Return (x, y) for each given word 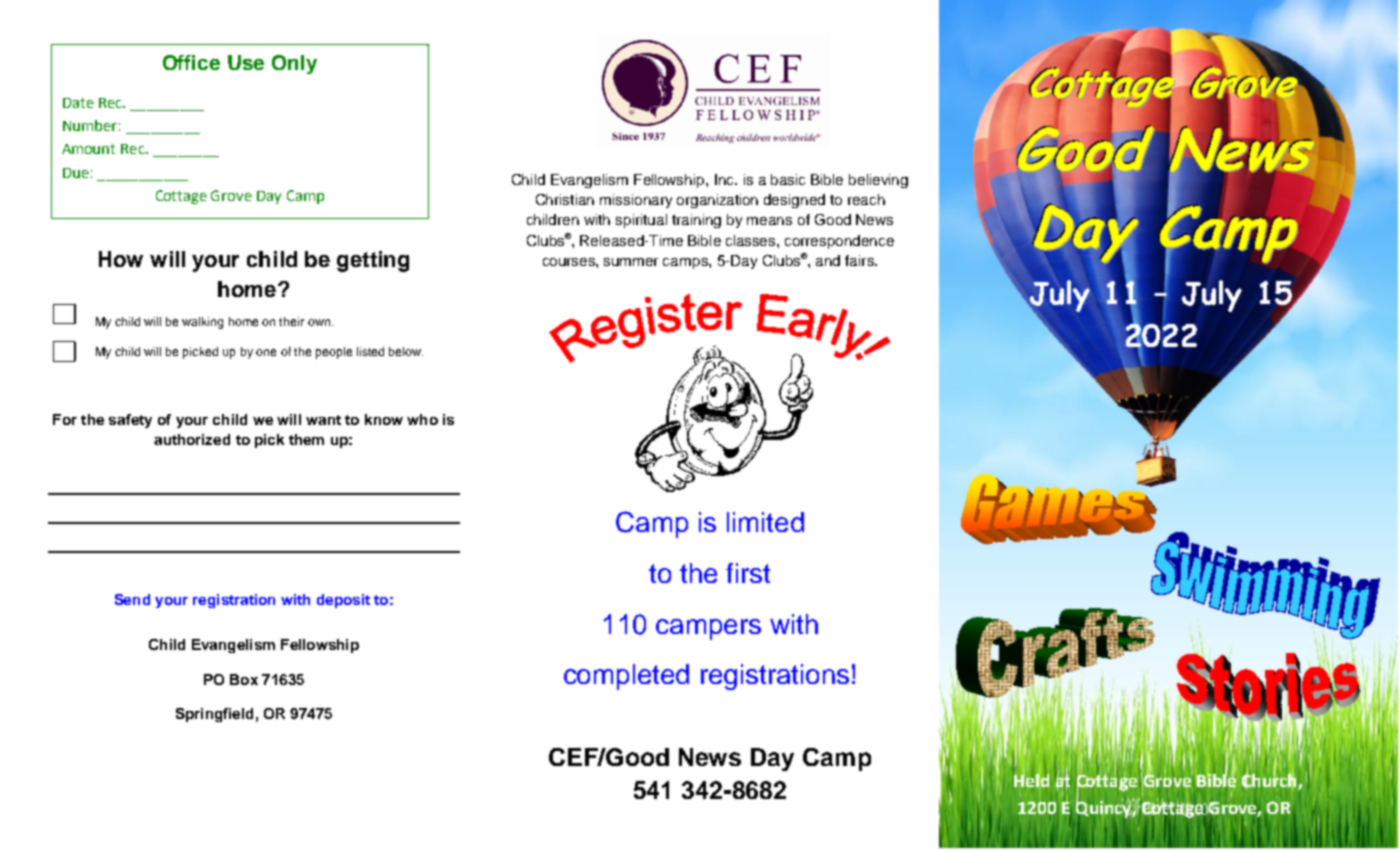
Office (191, 62)
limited (765, 522)
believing (878, 181)
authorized (192, 439)
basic (788, 179)
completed (626, 677)
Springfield (214, 715)
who (422, 419)
